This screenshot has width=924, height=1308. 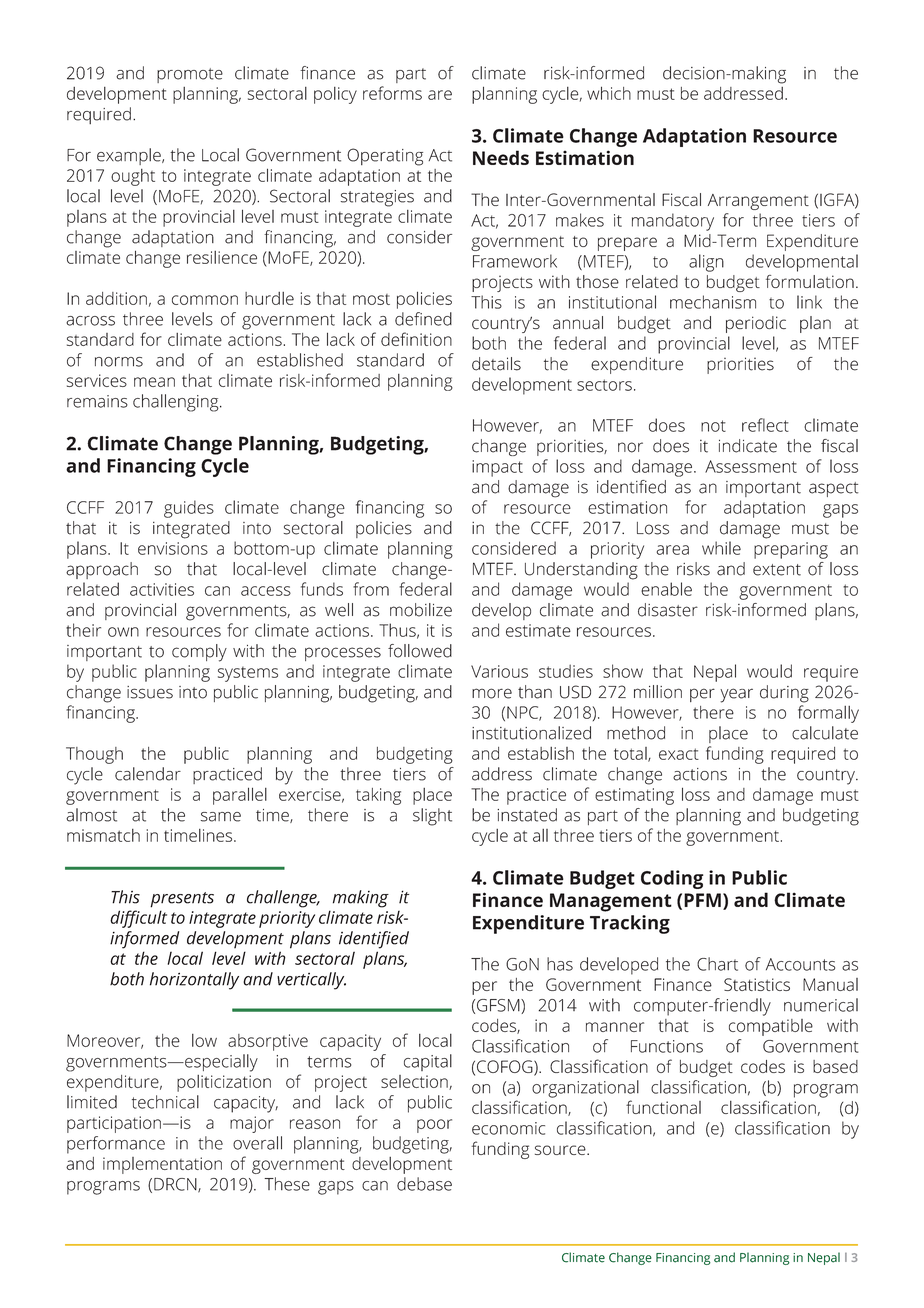 What do you see at coordinates (162, 1165) in the screenshot?
I see `implementation` at bounding box center [162, 1165].
